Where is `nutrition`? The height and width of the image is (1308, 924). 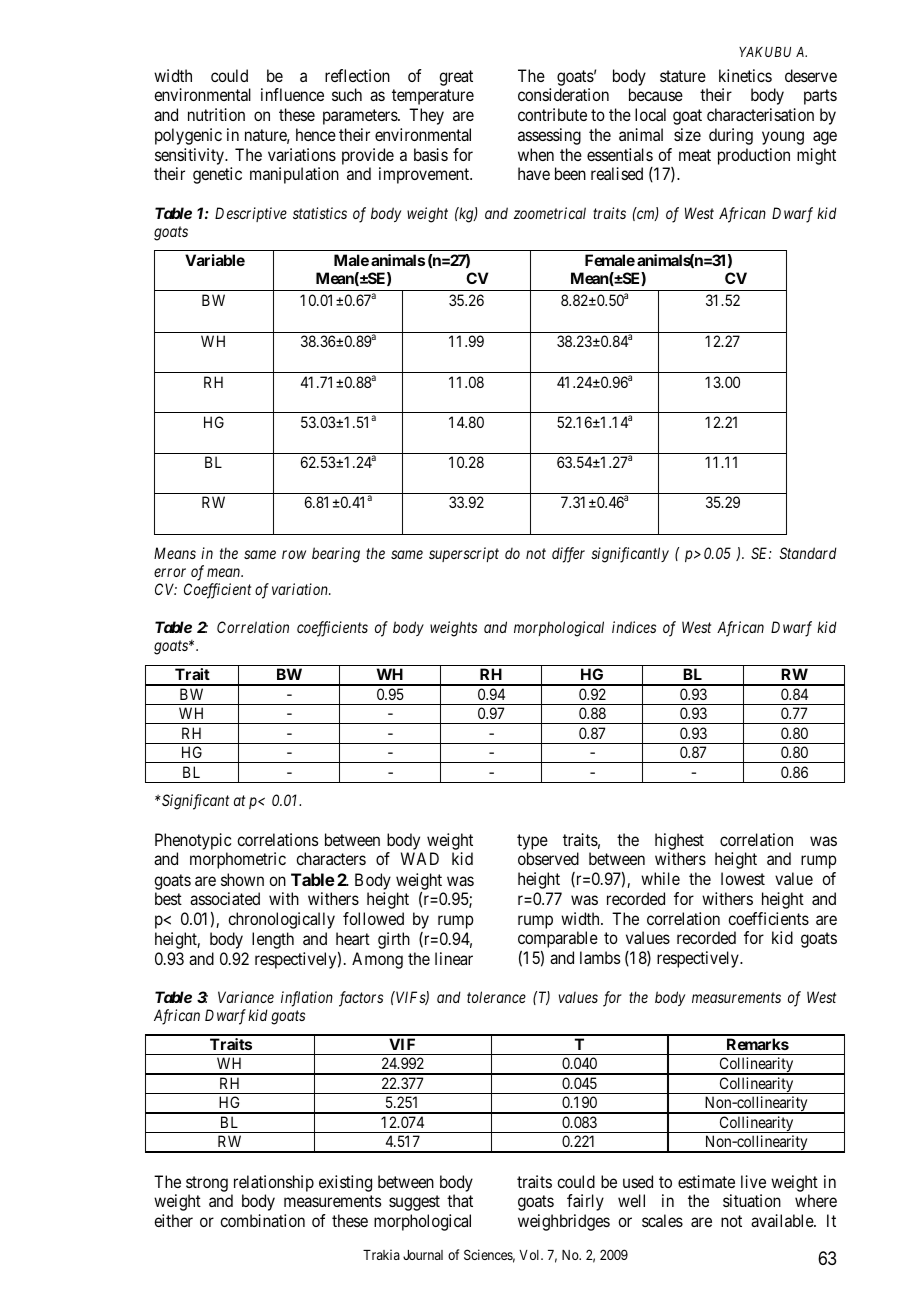 nutrition is located at coordinates (216, 114).
